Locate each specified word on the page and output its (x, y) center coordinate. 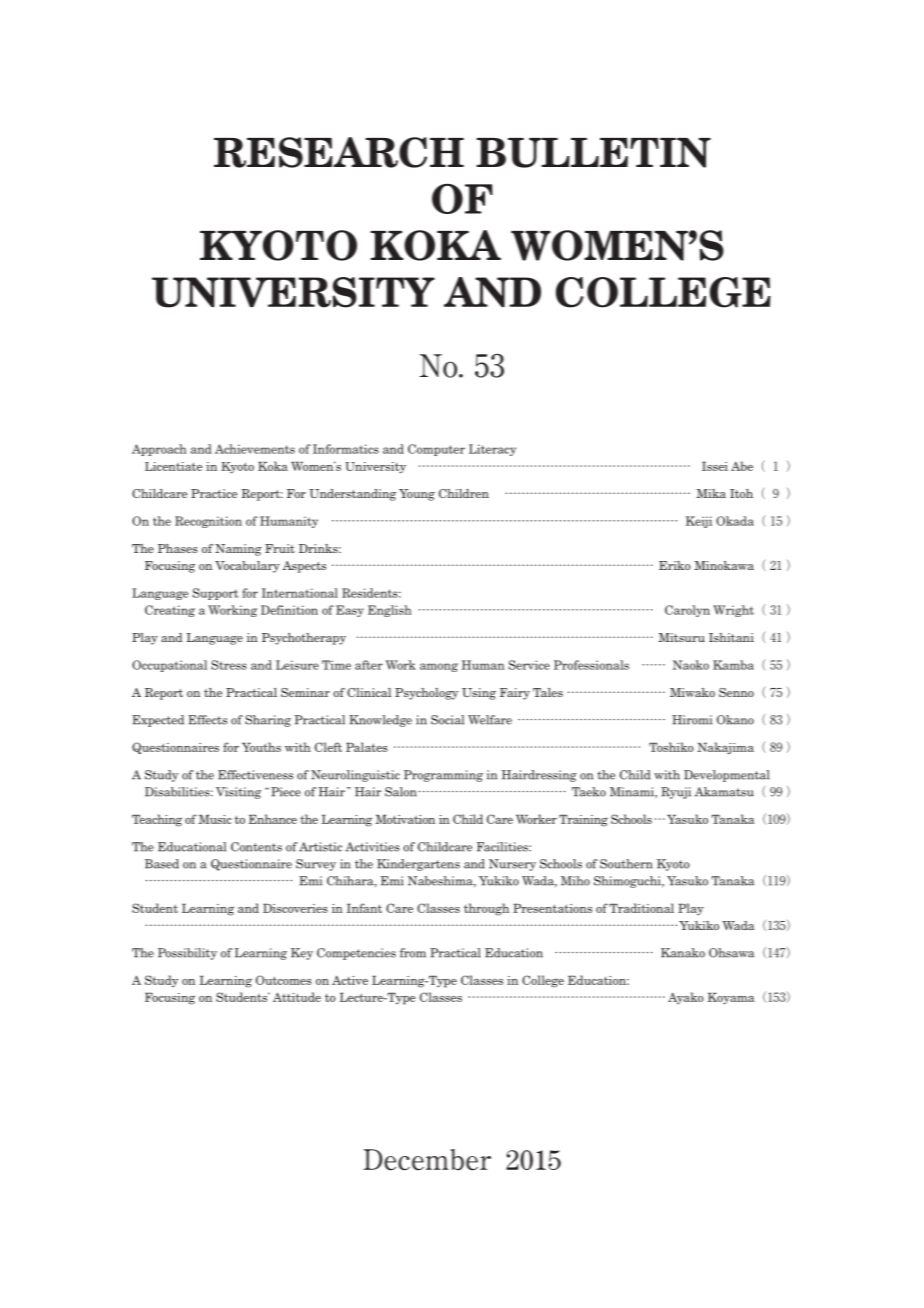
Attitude (297, 997)
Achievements (255, 449)
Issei (715, 466)
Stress (229, 665)
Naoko (691, 665)
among (439, 667)
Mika (711, 493)
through (486, 909)
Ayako (686, 998)
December (427, 1160)
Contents (256, 847)
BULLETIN (593, 153)
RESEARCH (339, 152)
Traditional (641, 908)
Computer (436, 450)
